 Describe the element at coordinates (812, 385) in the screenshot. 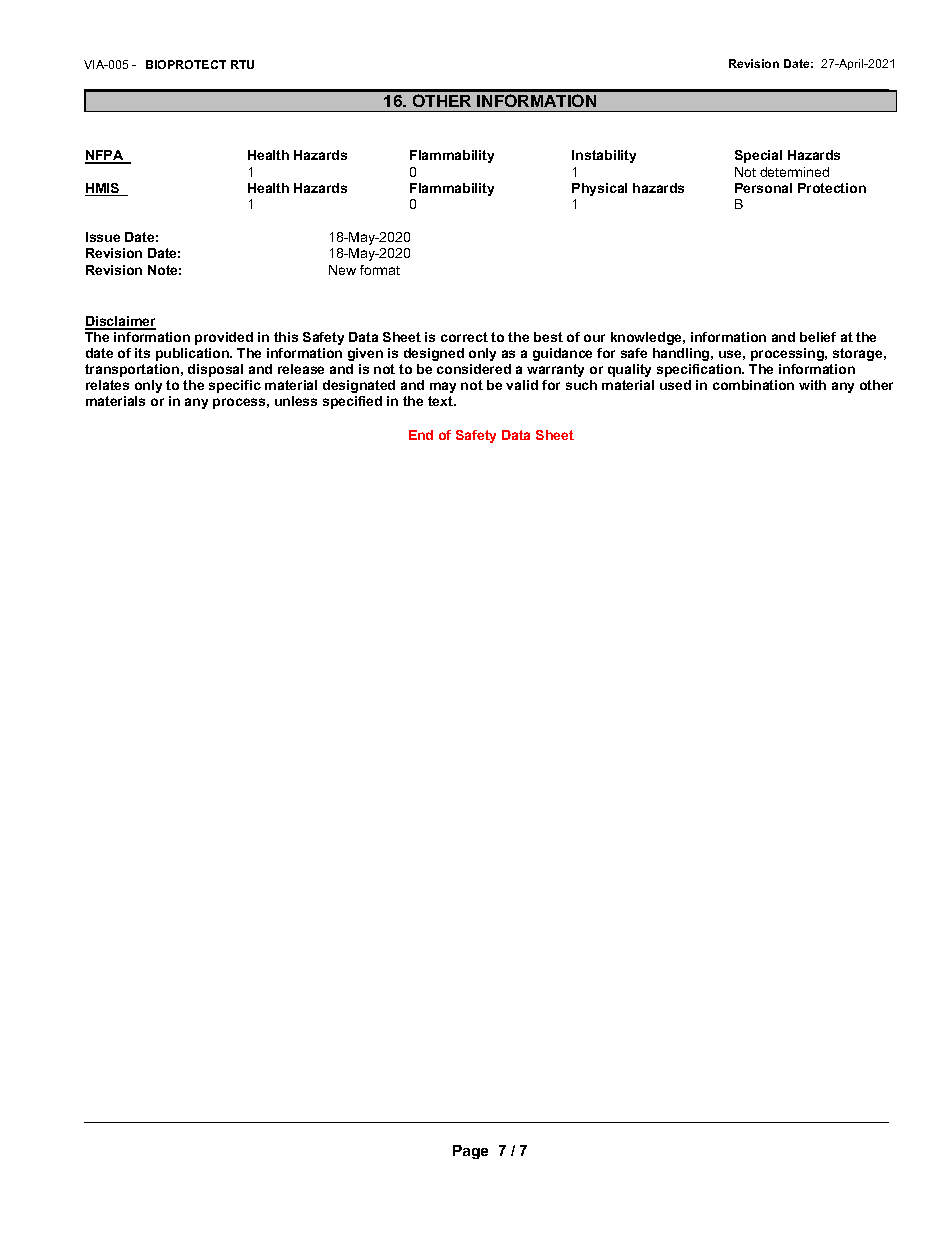

I see `with` at that location.
